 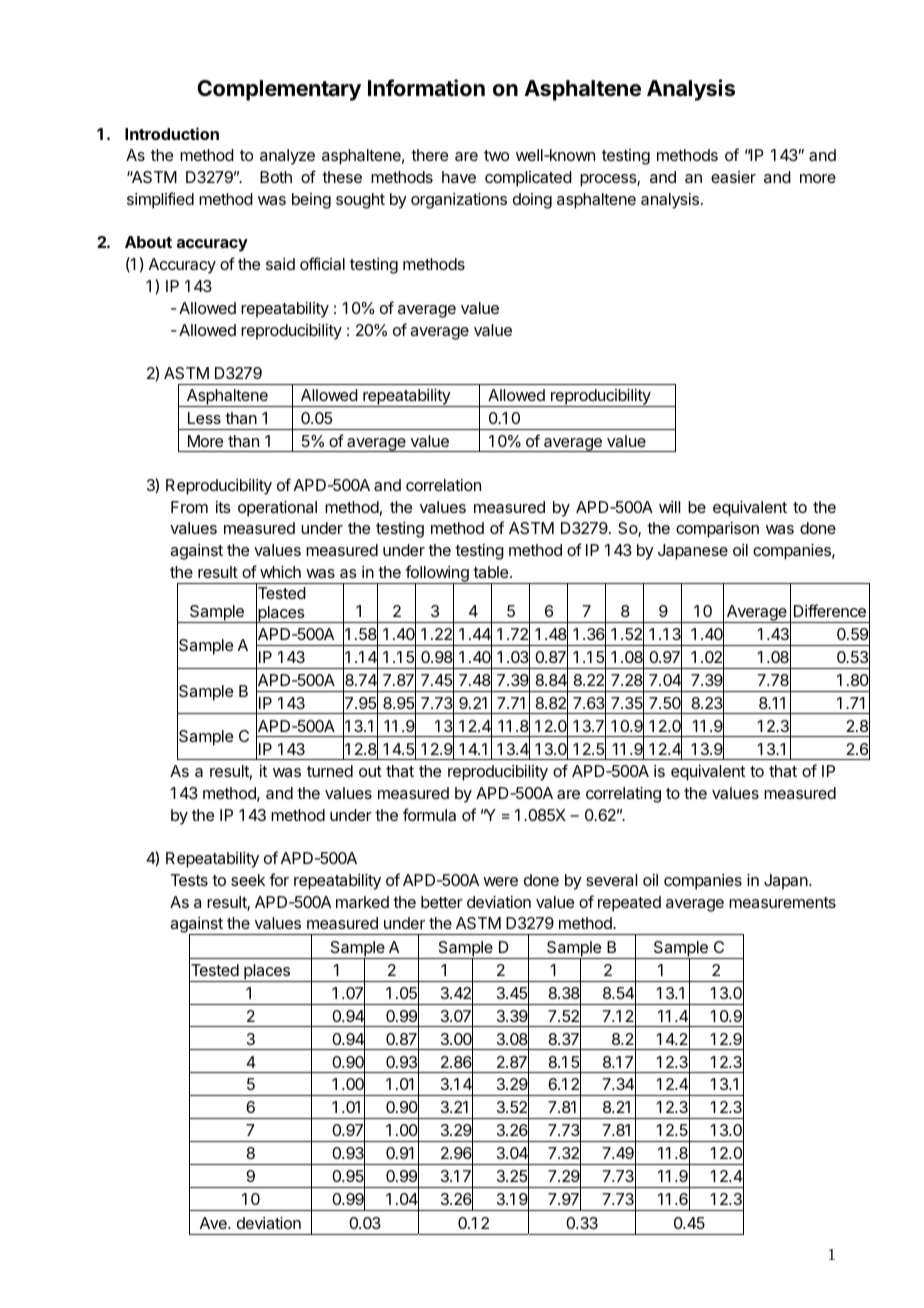 What do you see at coordinates (279, 90) in the page?
I see `Complementary` at bounding box center [279, 90].
